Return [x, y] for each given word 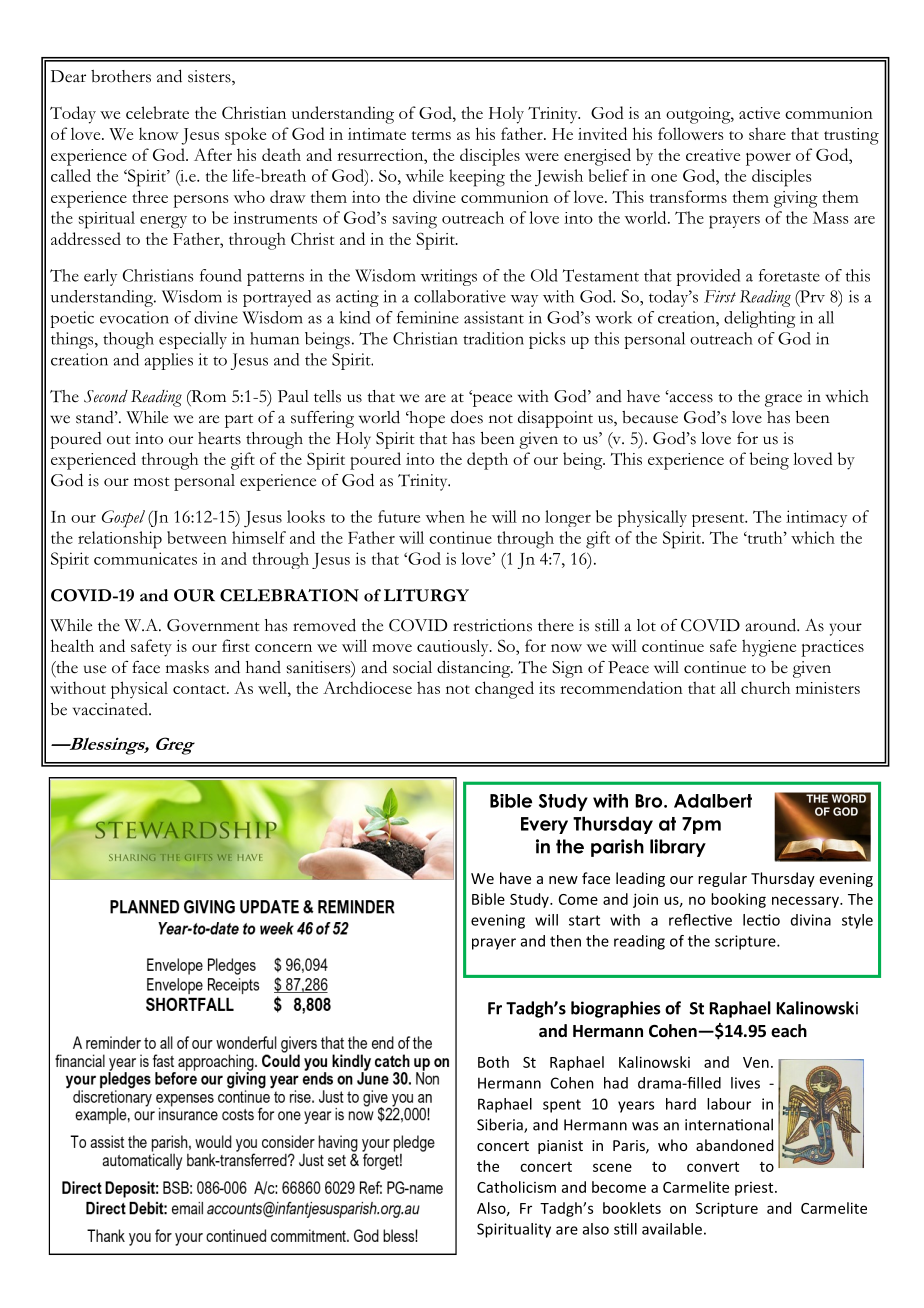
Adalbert [713, 801]
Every [544, 825]
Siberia [501, 1125]
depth [487, 461]
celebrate [157, 112]
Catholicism [516, 1187]
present [719, 520]
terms [431, 135]
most [152, 482]
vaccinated [111, 709]
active [759, 113]
